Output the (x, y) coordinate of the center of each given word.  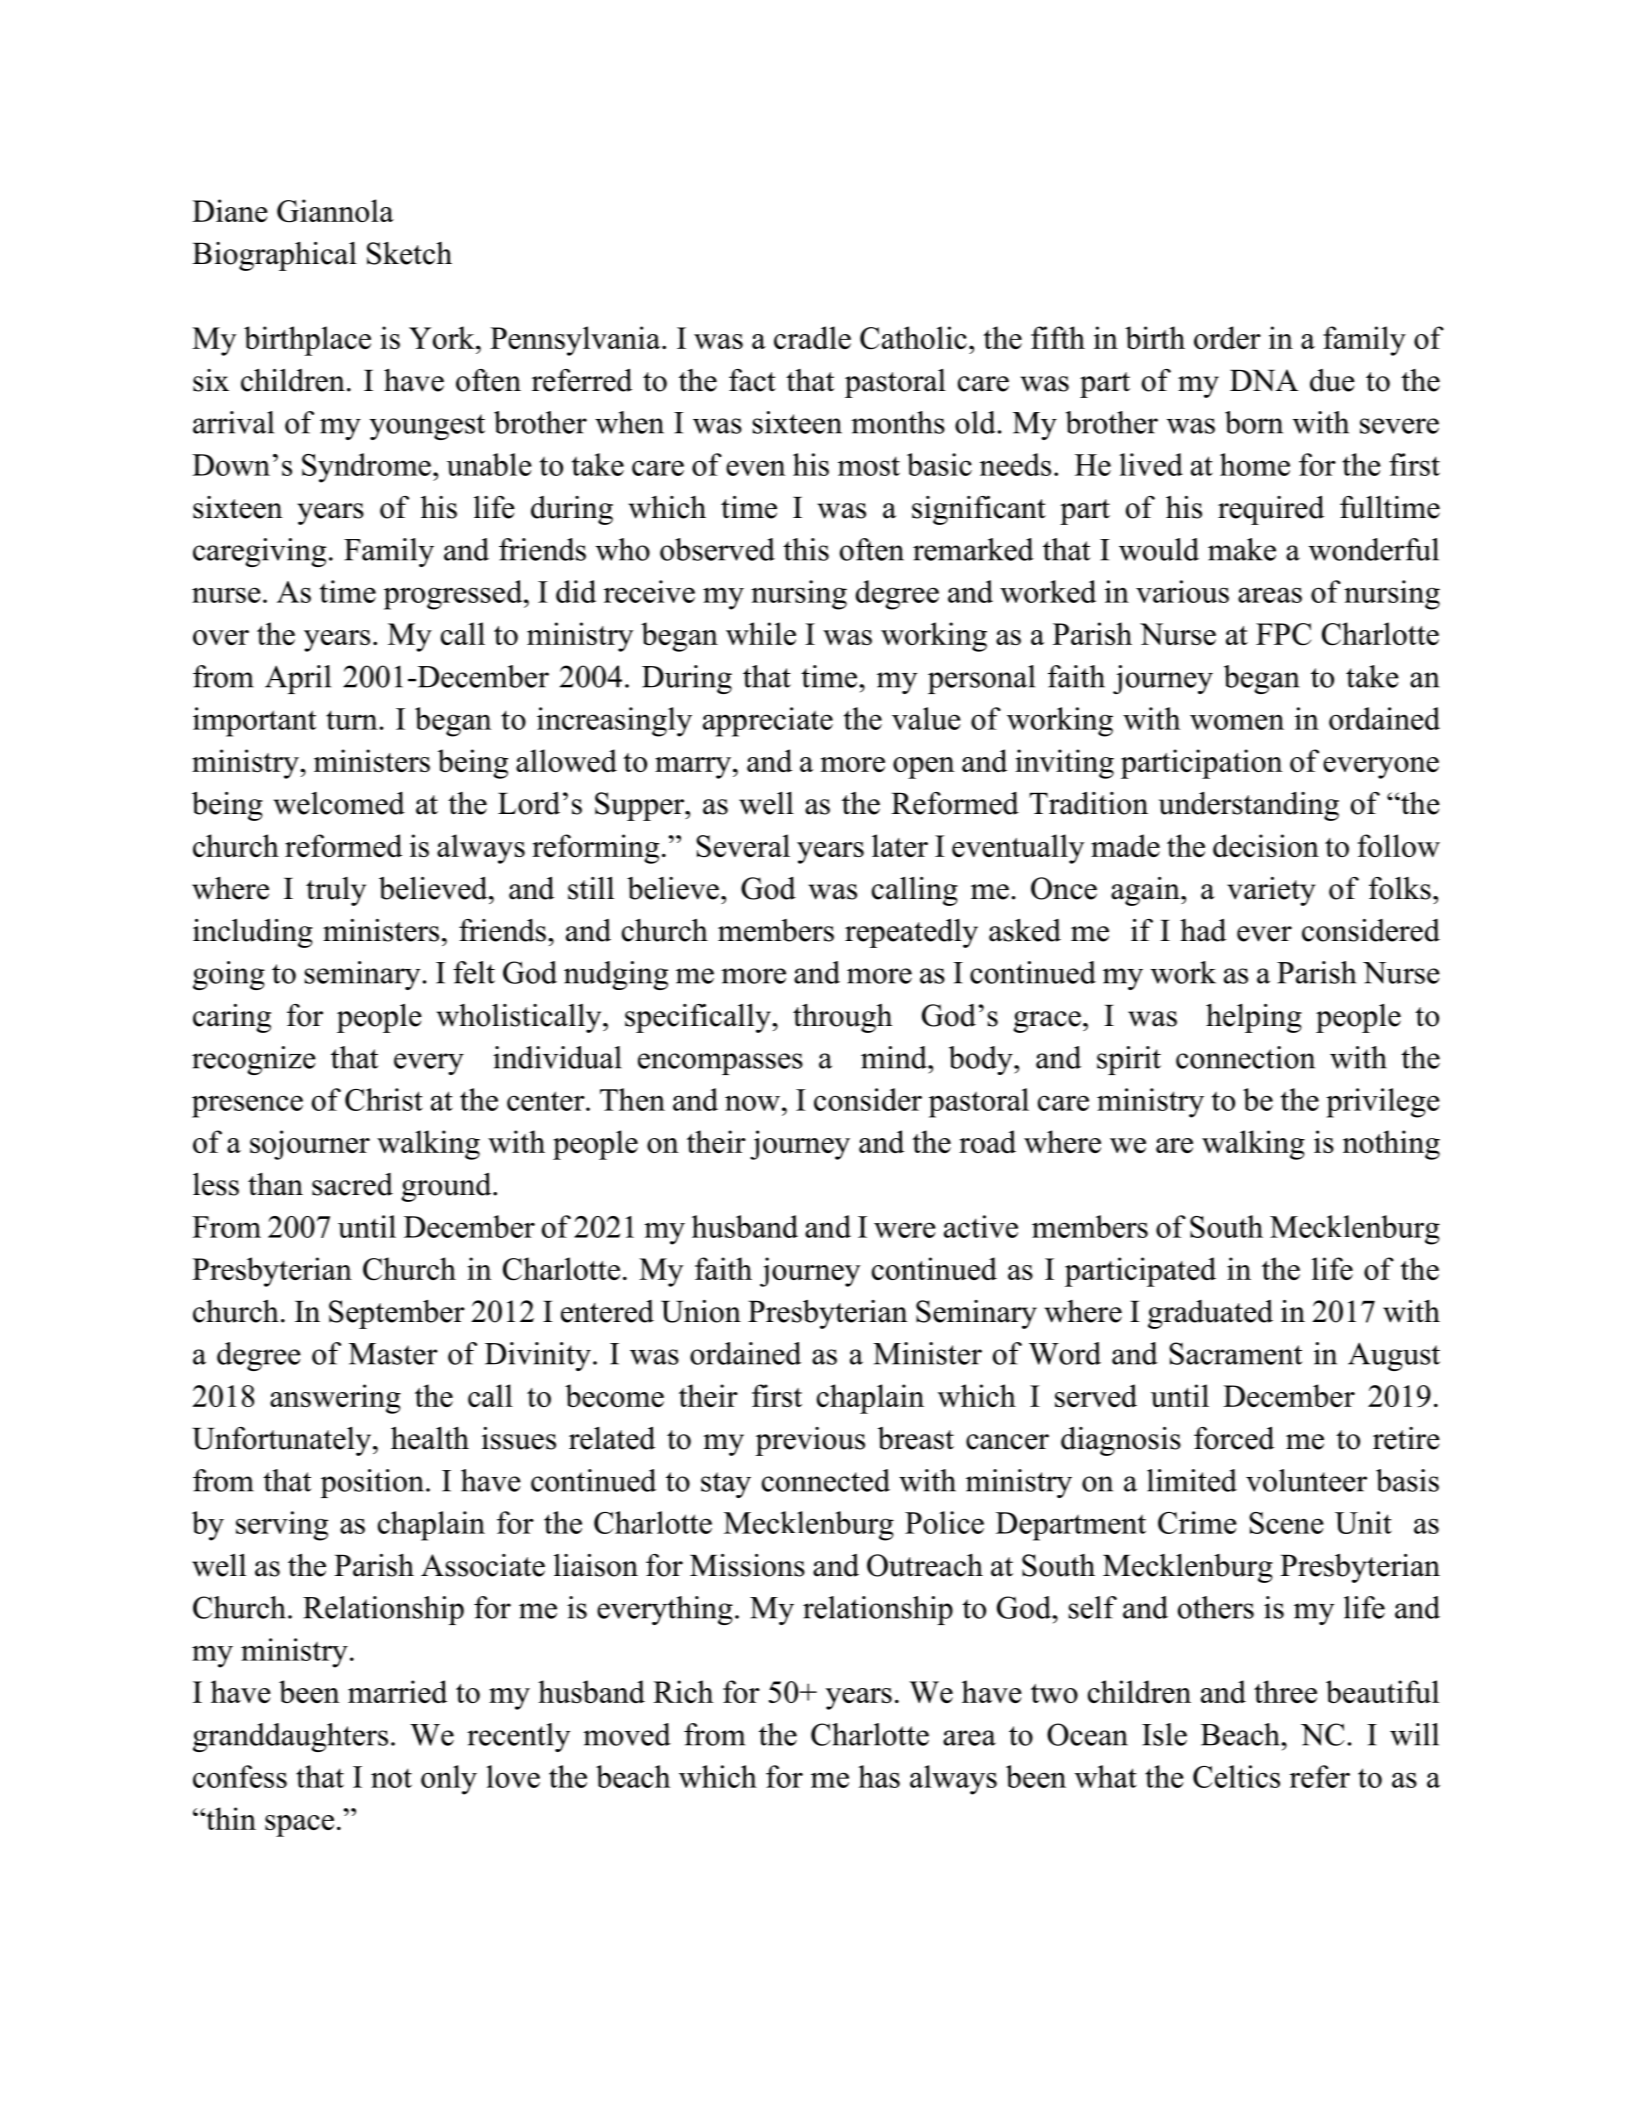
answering (335, 1399)
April (298, 679)
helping (1254, 1018)
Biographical (274, 256)
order (1227, 337)
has (879, 1776)
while (761, 633)
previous (810, 1441)
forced (1234, 1438)
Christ (384, 1099)
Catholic (913, 338)
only (449, 1780)
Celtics (1236, 1776)
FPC (1283, 634)
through (842, 1018)
